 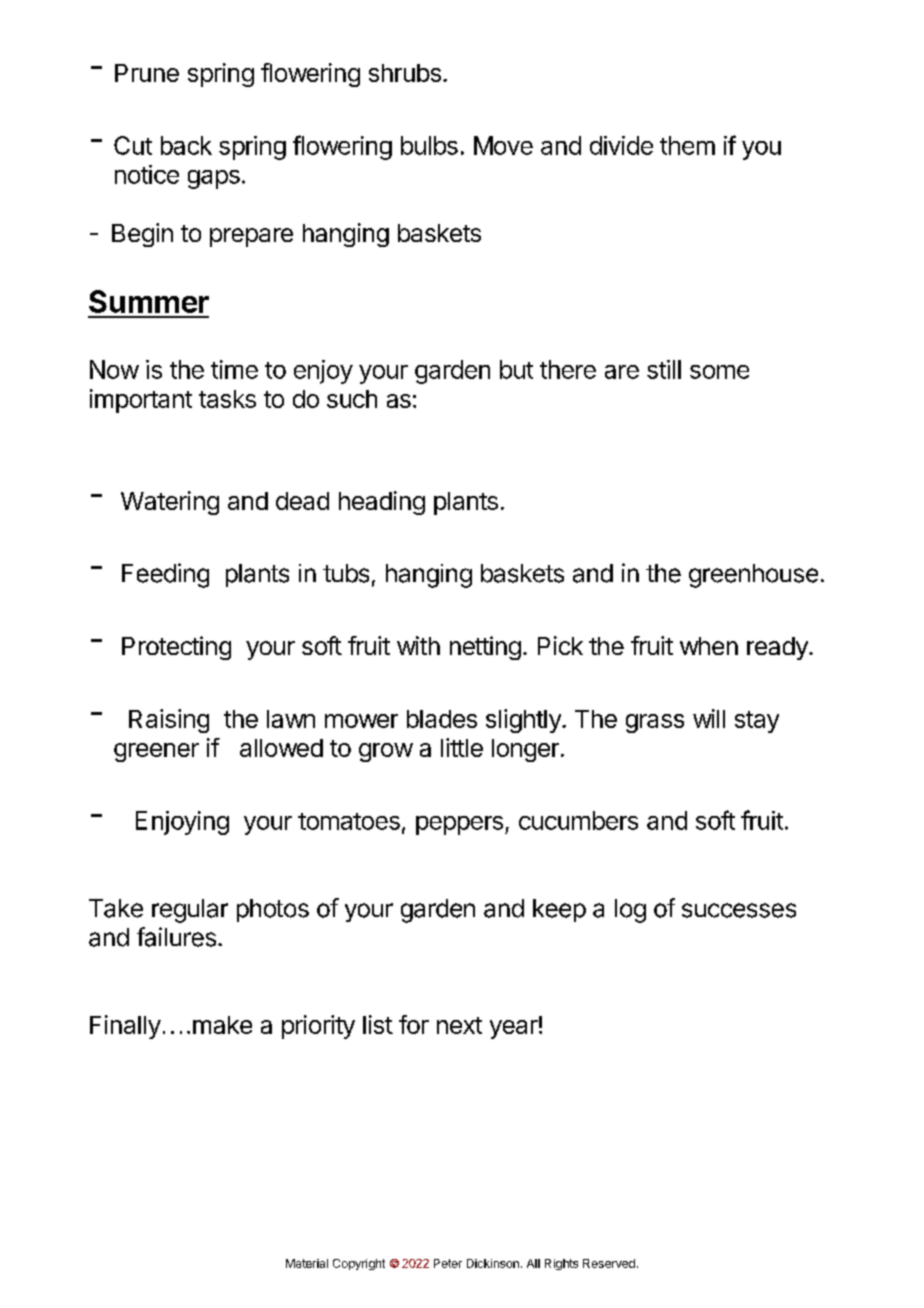 I want to click on back, so click(x=186, y=145).
